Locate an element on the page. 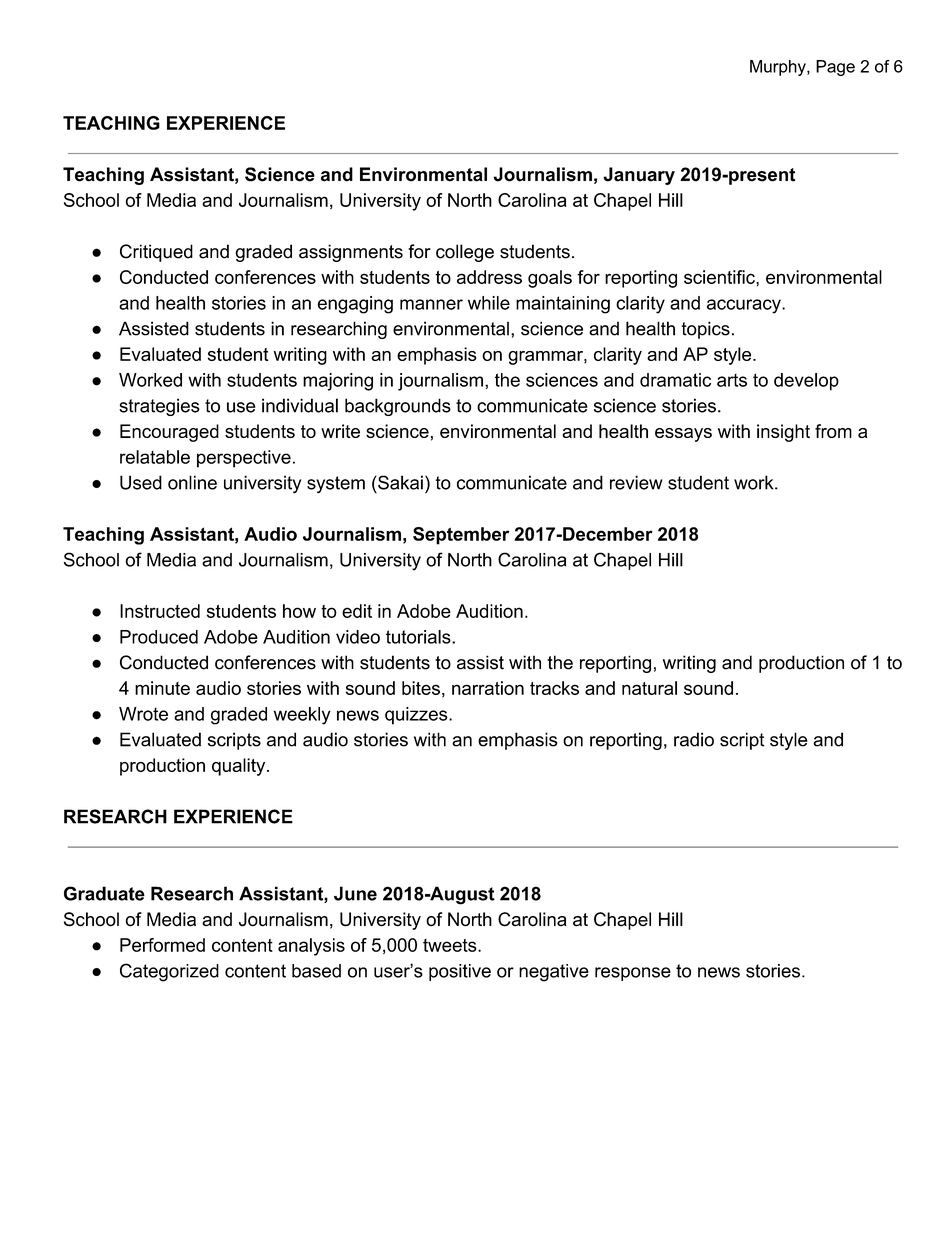  January is located at coordinates (639, 176).
